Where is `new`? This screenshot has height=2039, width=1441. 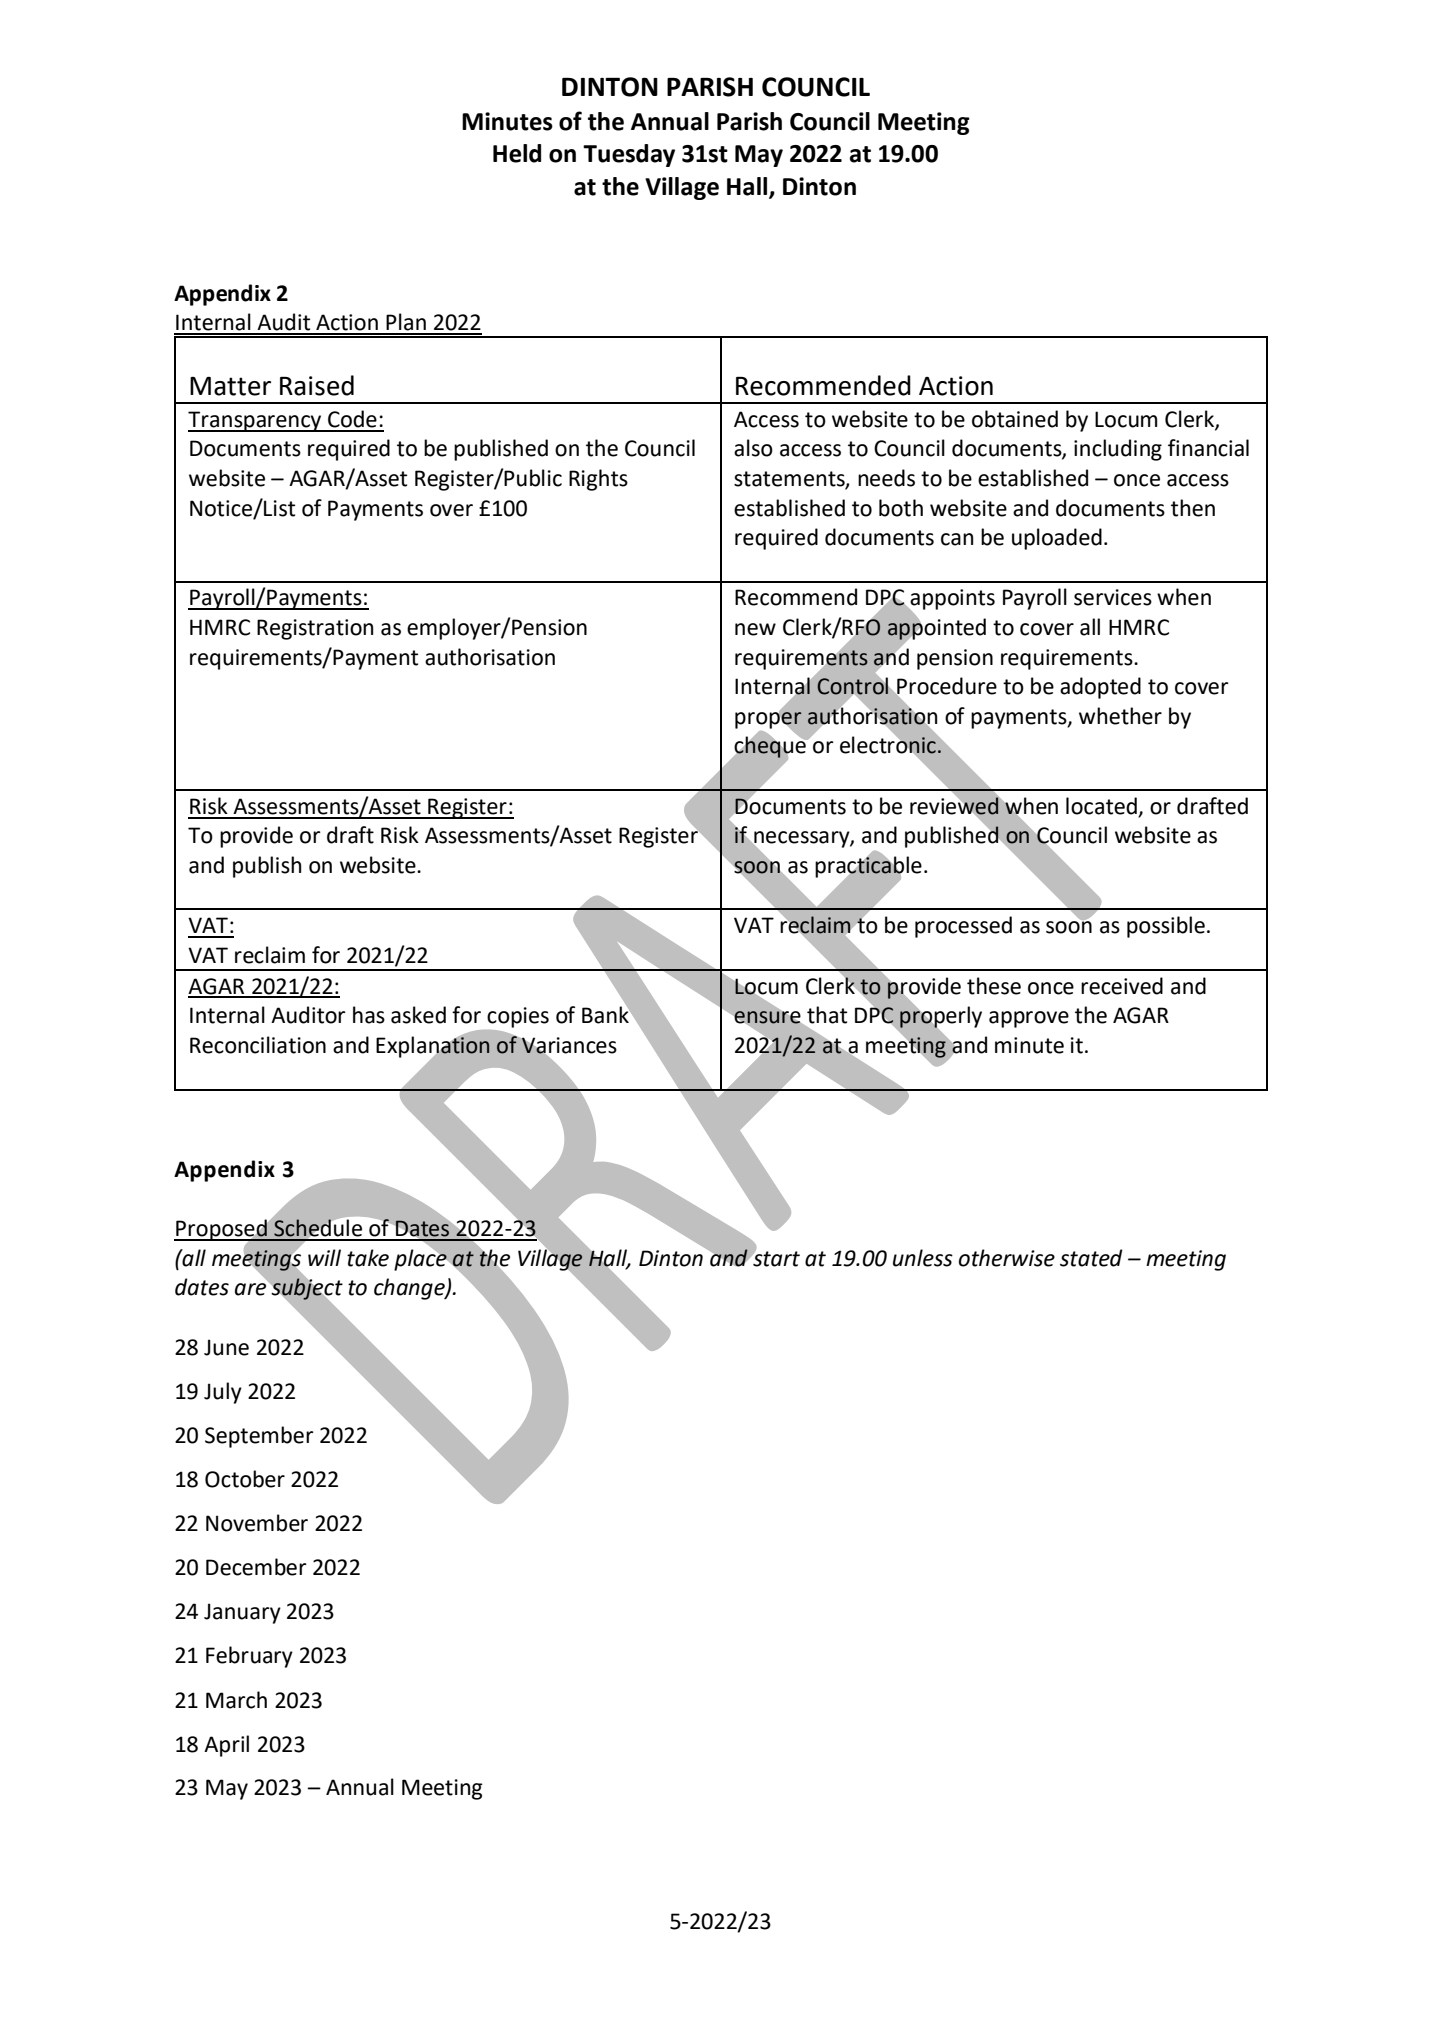
new is located at coordinates (755, 629).
